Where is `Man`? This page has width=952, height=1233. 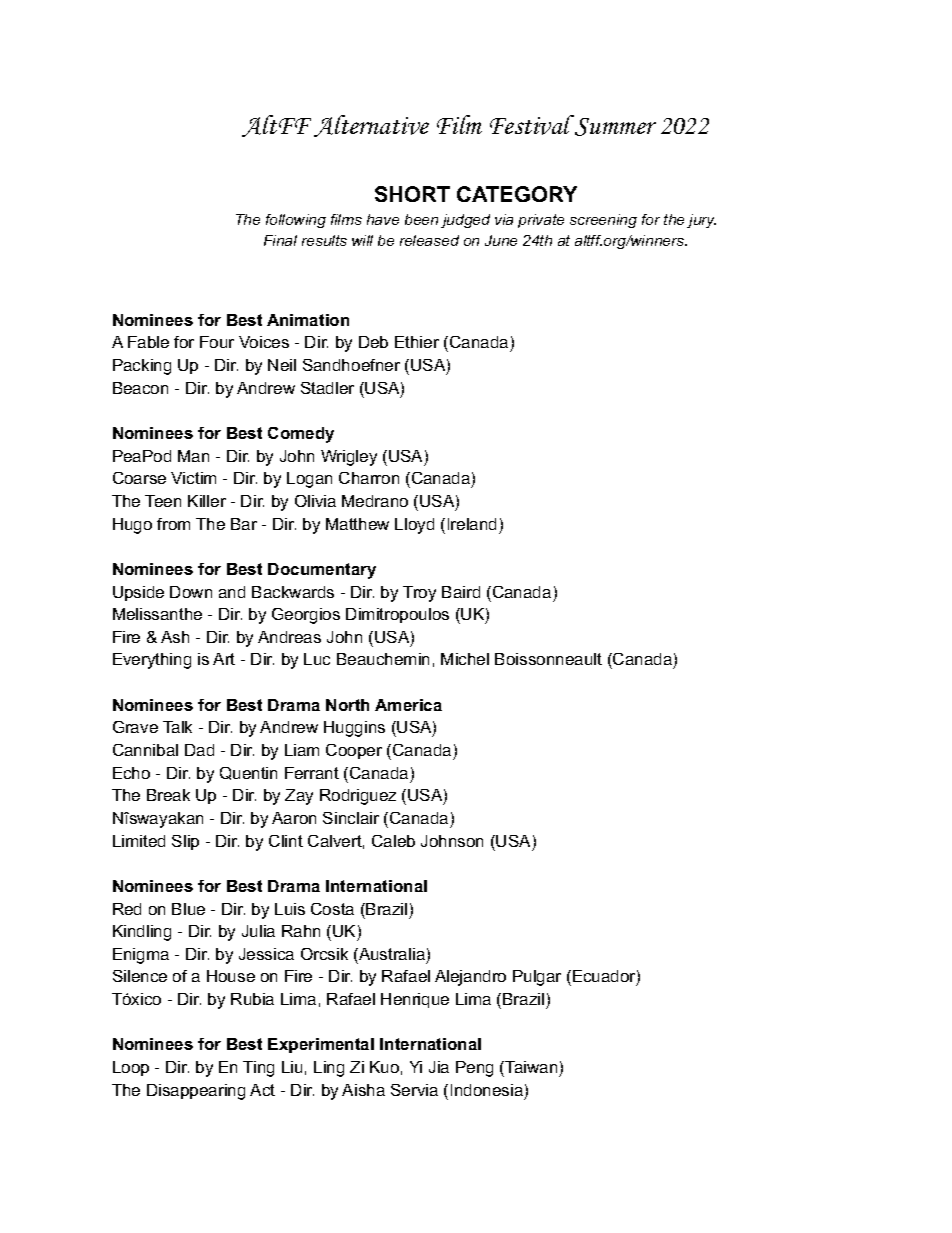 Man is located at coordinates (193, 456).
